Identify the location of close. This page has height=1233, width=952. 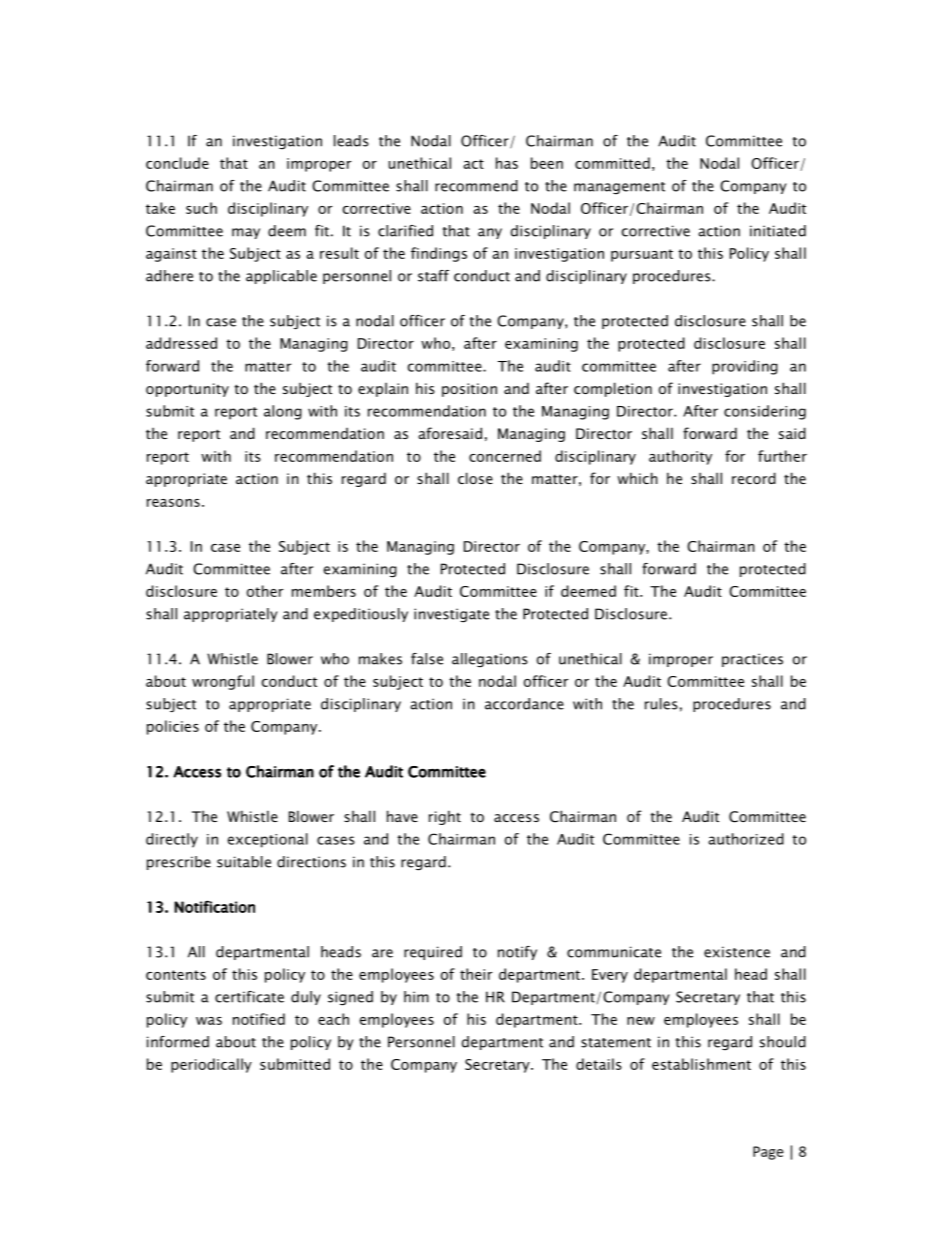
(475, 478).
